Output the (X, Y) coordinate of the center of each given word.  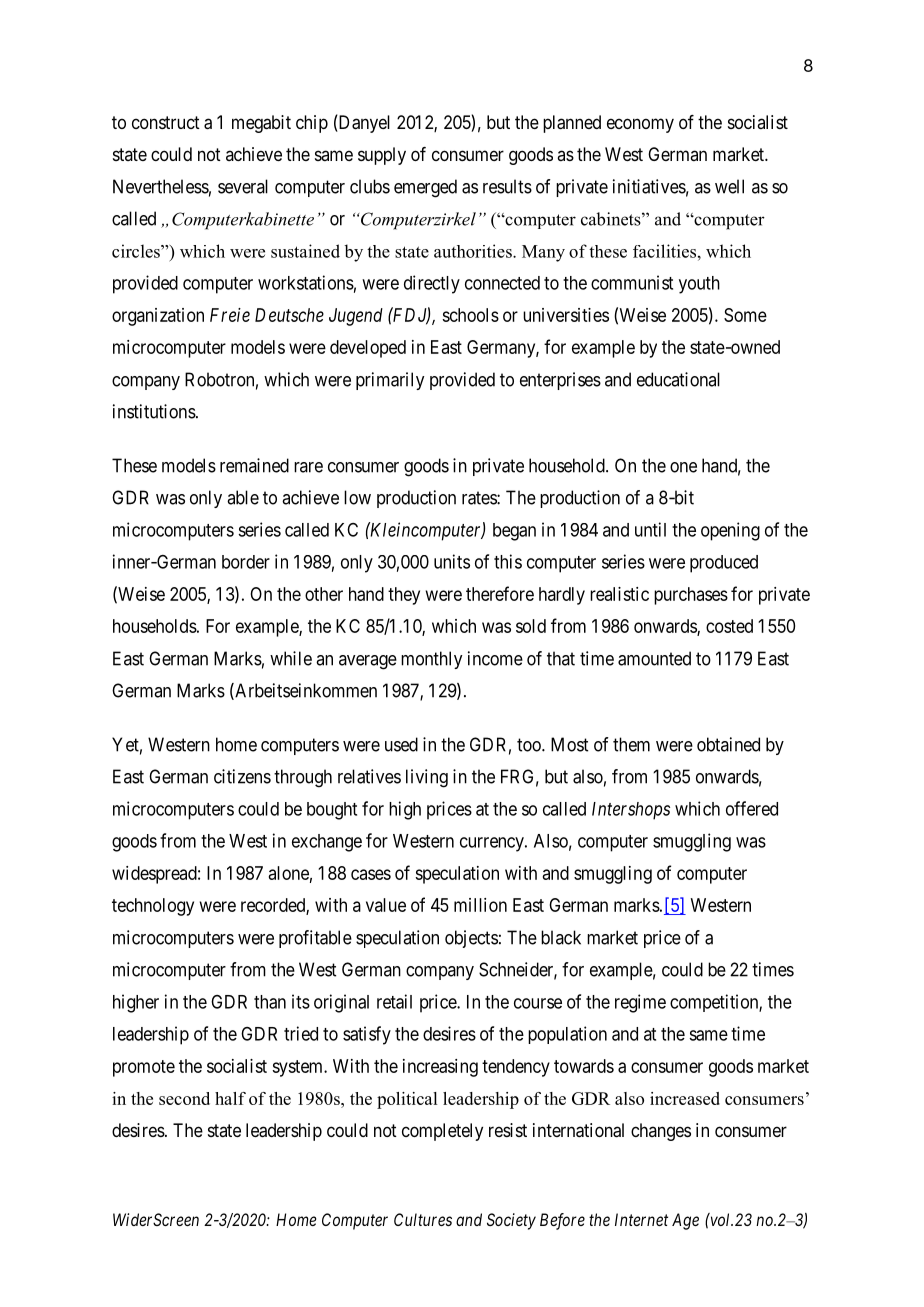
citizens (242, 776)
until (650, 529)
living (427, 778)
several (243, 186)
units (452, 561)
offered (752, 808)
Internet (641, 1219)
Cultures (423, 1219)
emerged (425, 188)
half (230, 1098)
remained (254, 465)
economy (640, 125)
